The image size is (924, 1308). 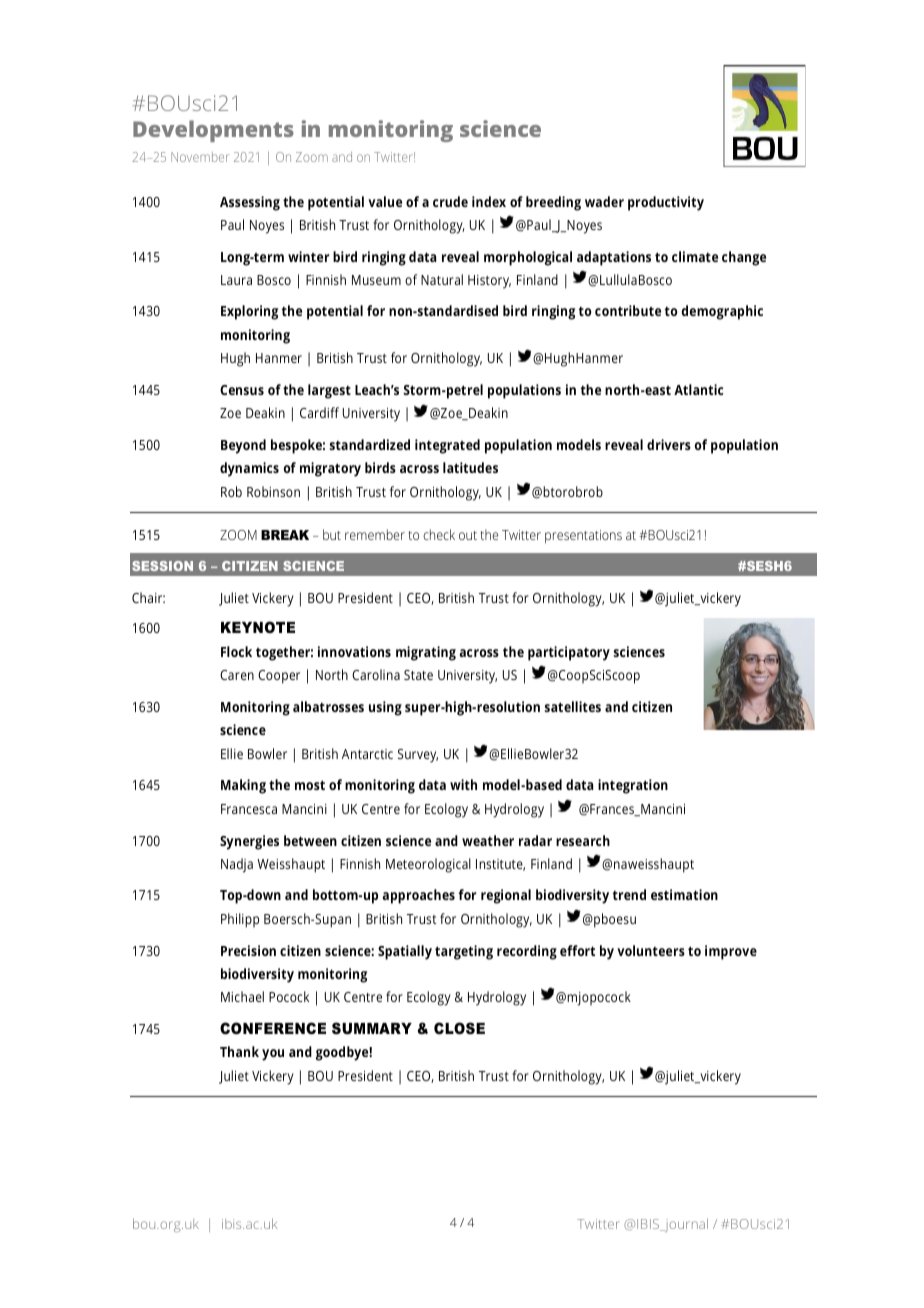 What do you see at coordinates (459, 1028) in the screenshot?
I see `CLOSE` at bounding box center [459, 1028].
